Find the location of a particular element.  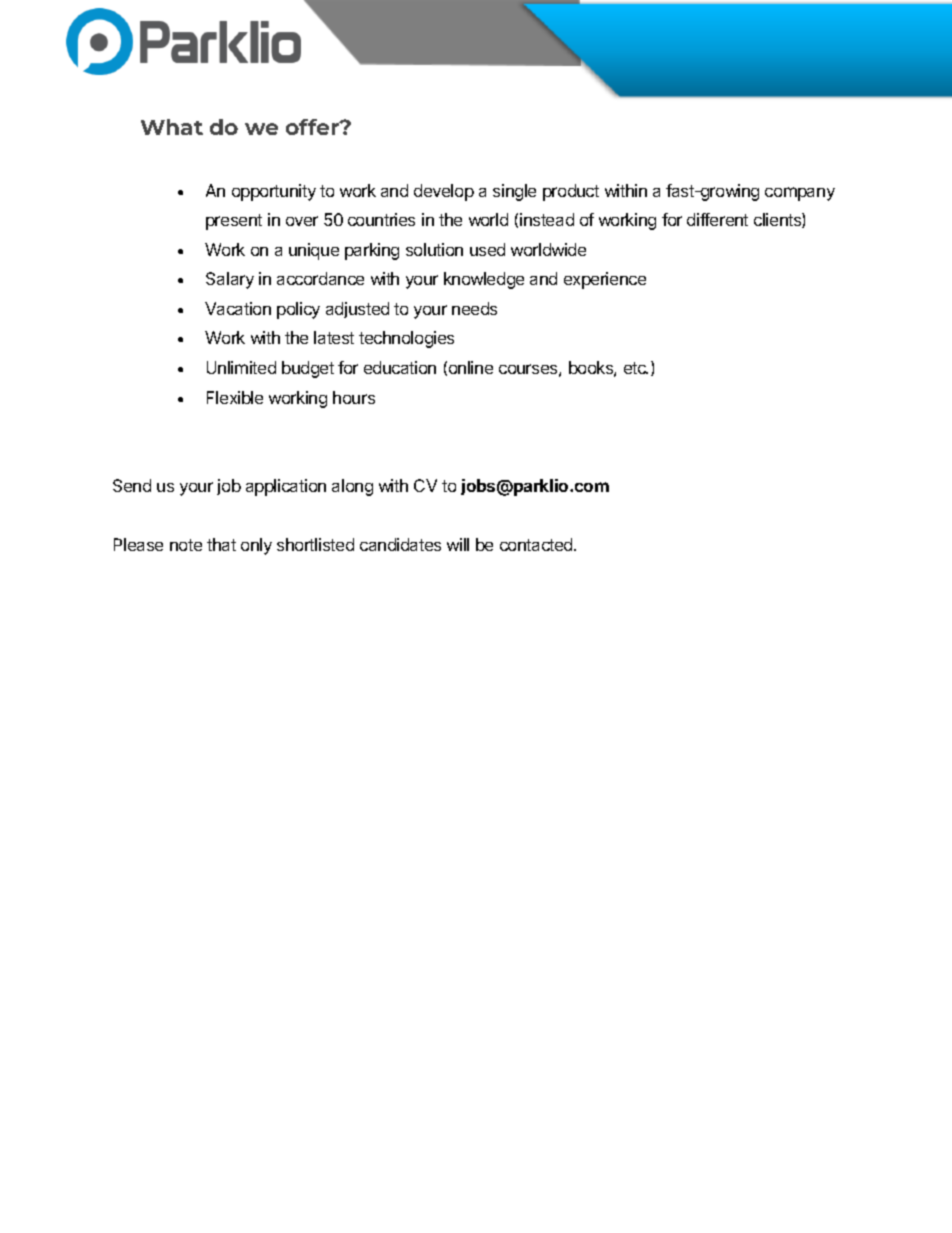

develop is located at coordinates (444, 192).
